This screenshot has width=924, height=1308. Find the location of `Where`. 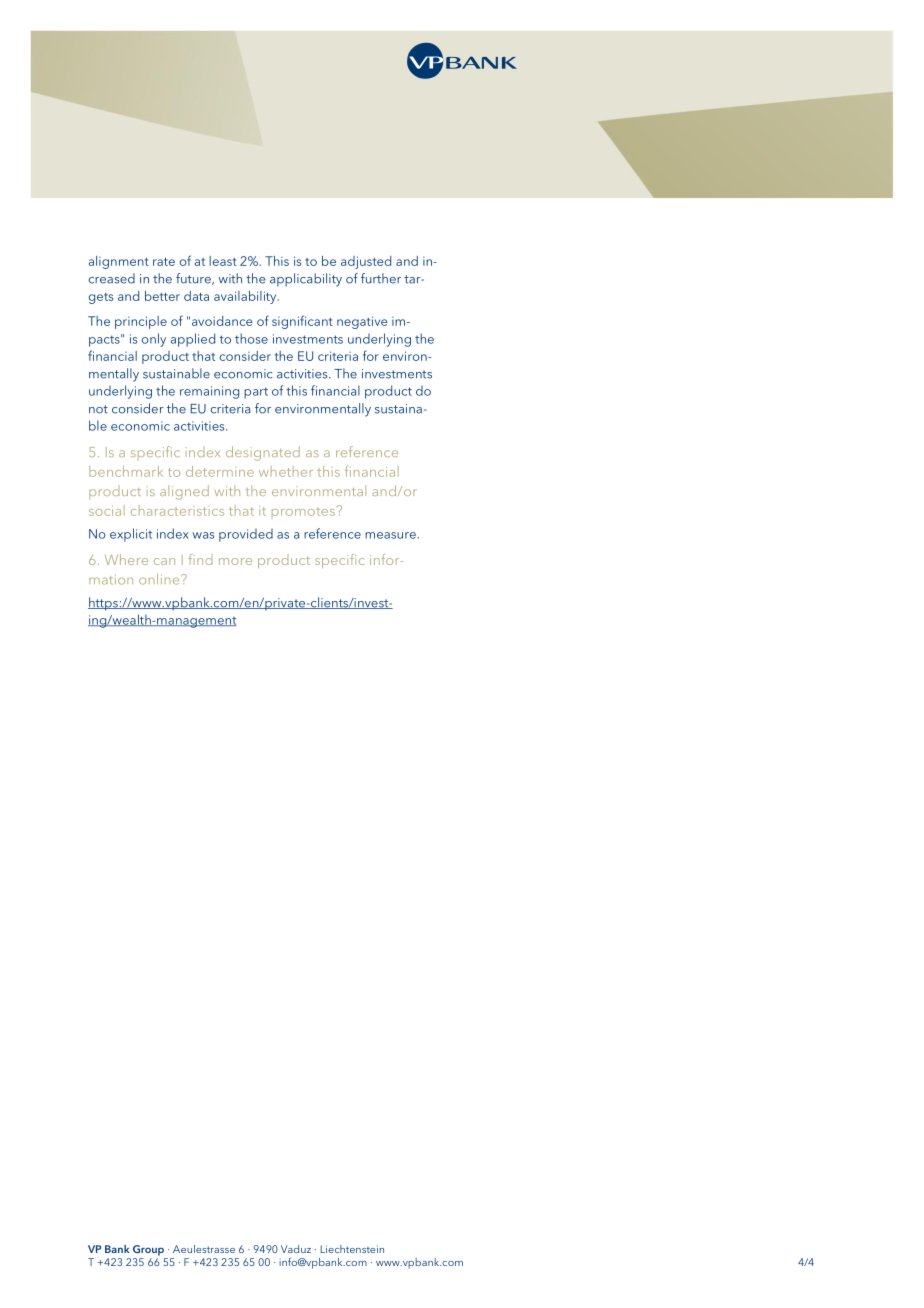

Where is located at coordinates (126, 559).
